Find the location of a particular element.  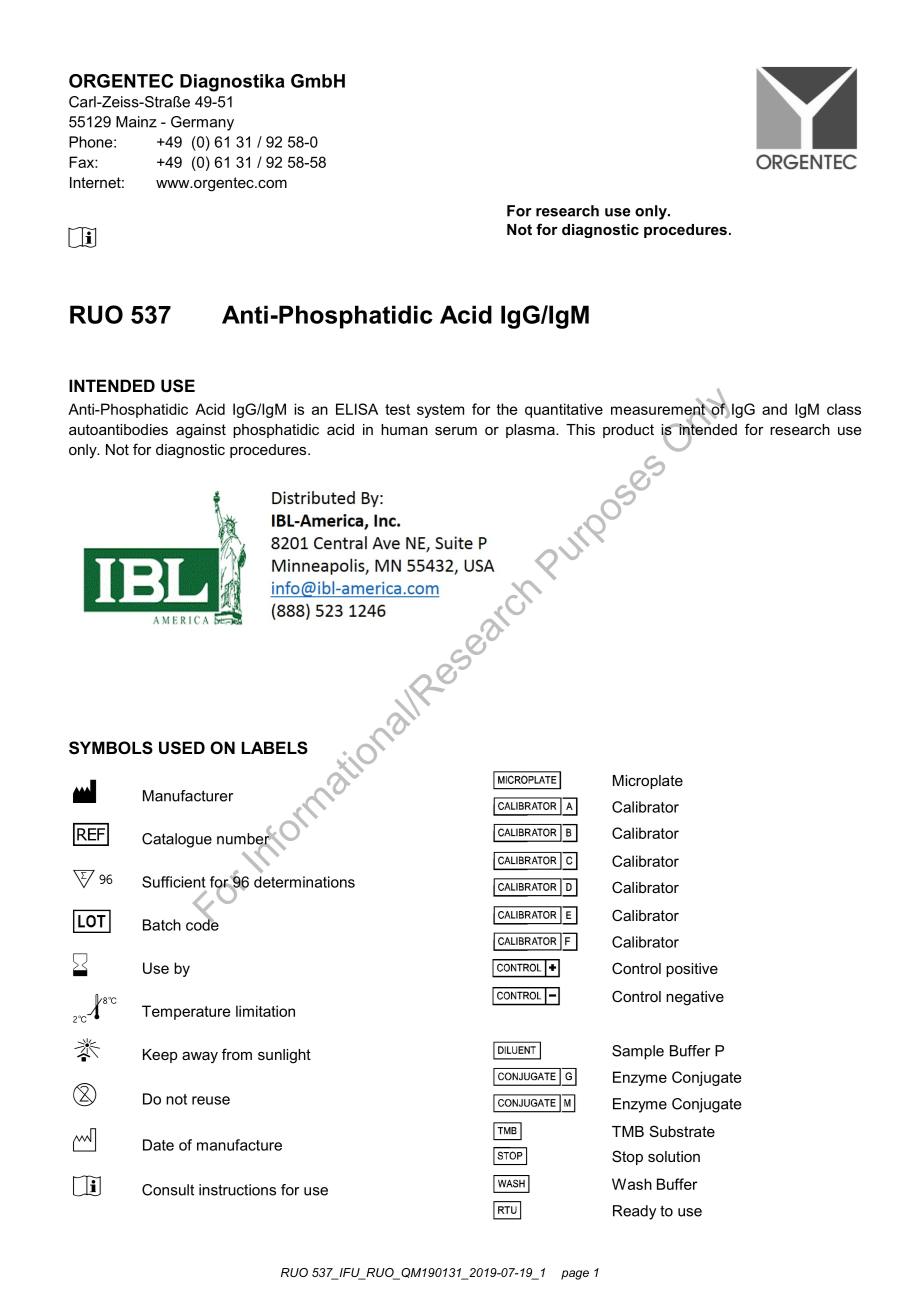

page is located at coordinates (575, 1275).
